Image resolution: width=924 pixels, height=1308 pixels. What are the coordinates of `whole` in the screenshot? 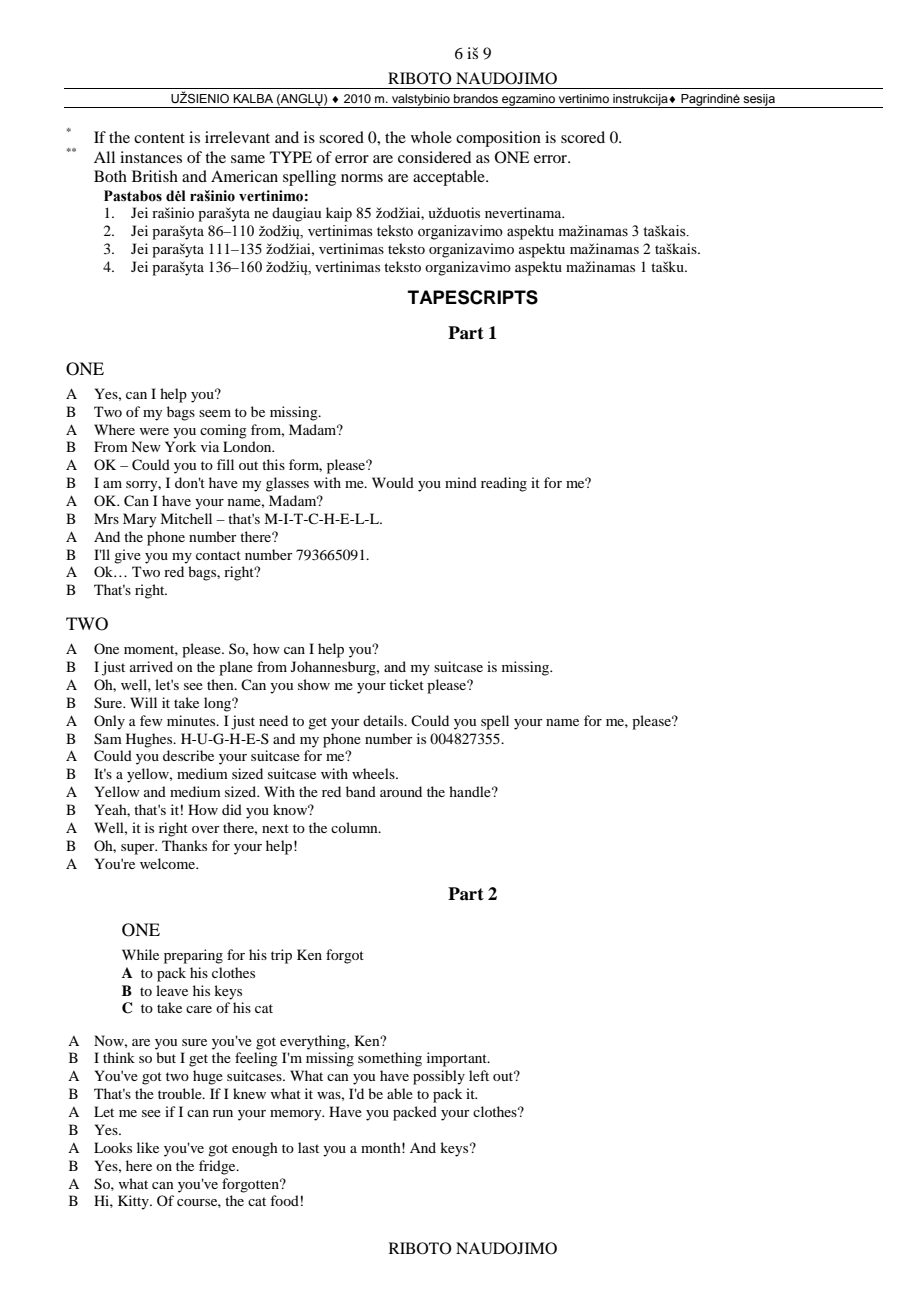 It's located at (431, 137).
